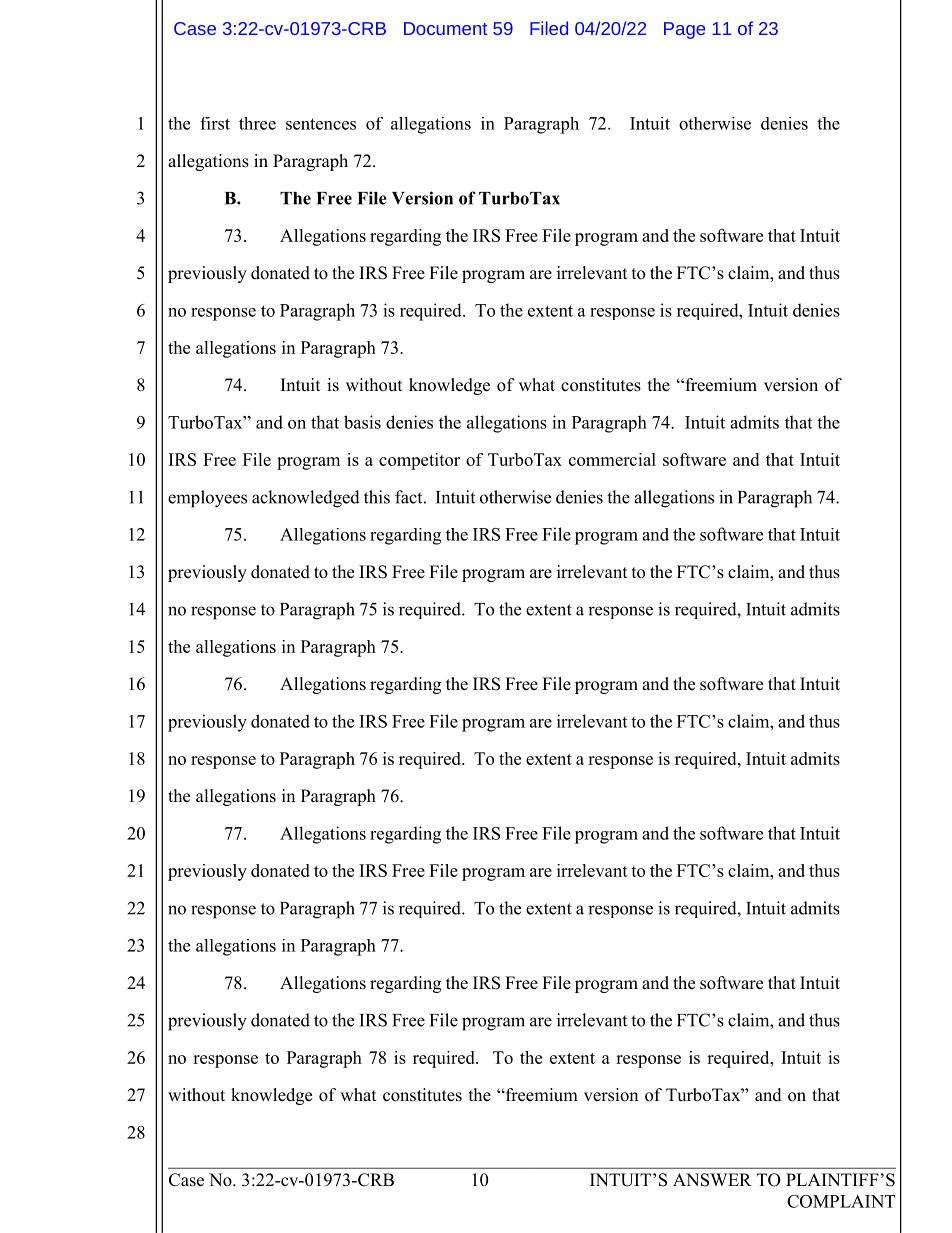 Image resolution: width=952 pixels, height=1233 pixels. I want to click on employees, so click(207, 499).
